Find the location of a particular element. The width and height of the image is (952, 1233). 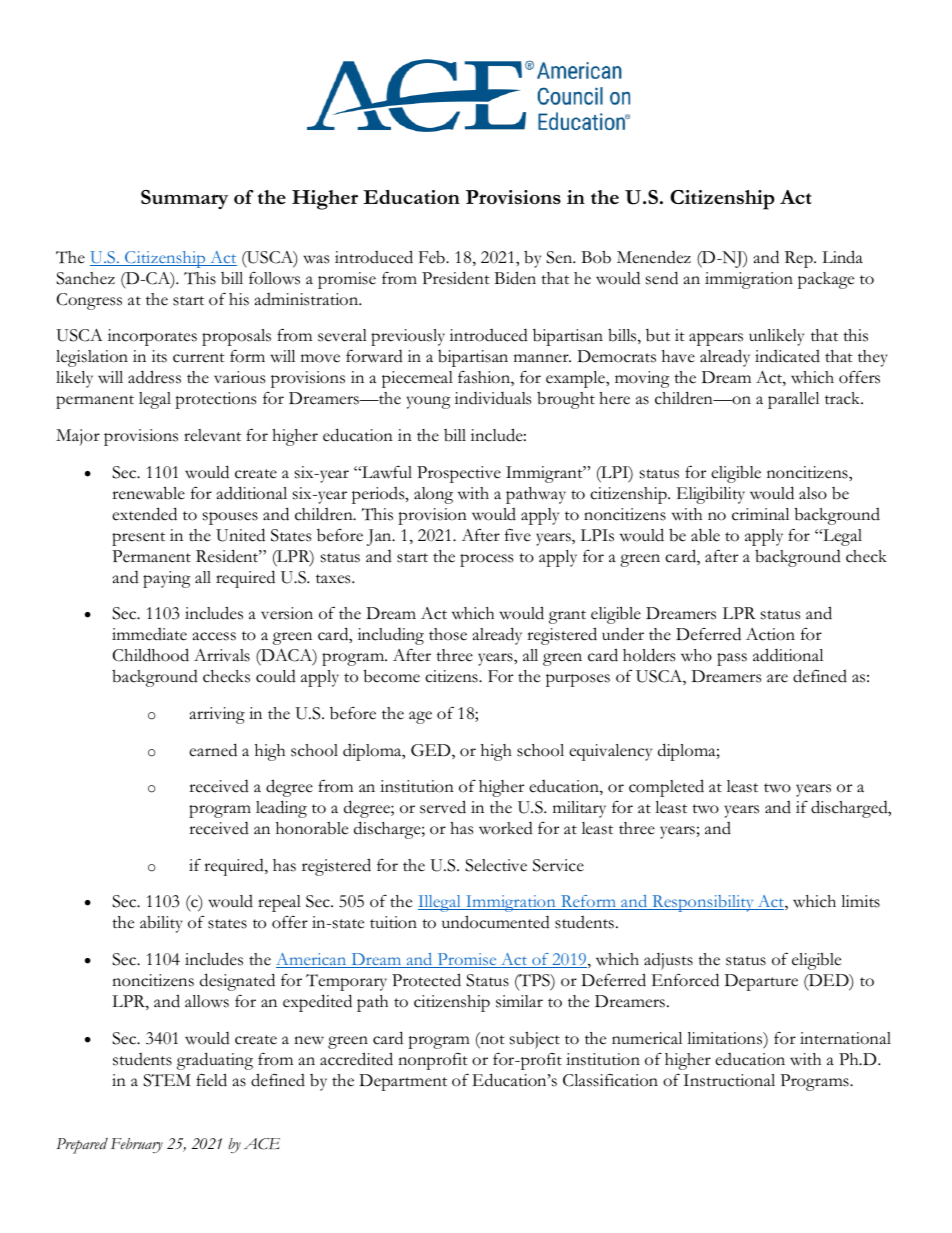

process is located at coordinates (486, 560).
